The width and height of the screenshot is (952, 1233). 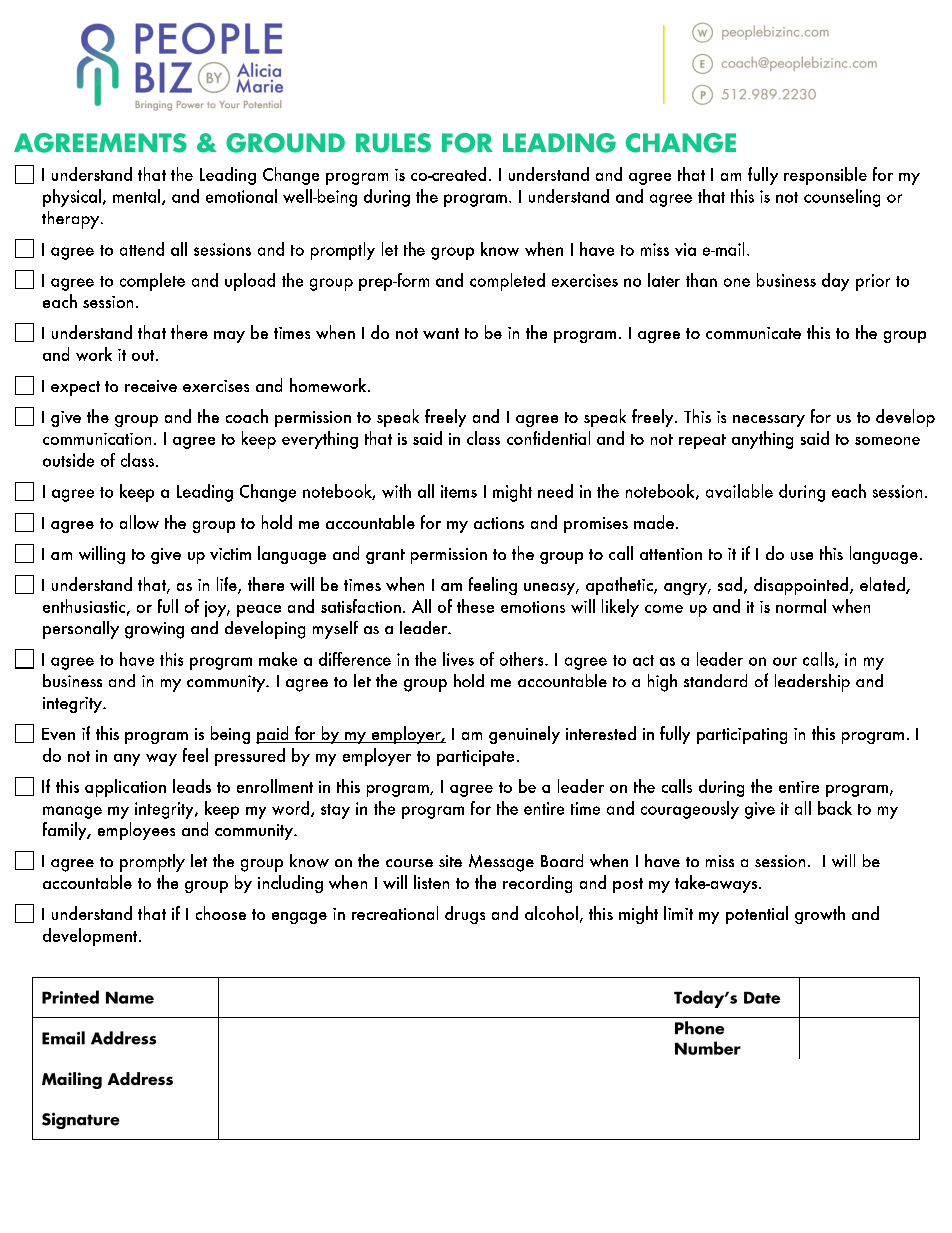 What do you see at coordinates (241, 196) in the screenshot?
I see `emotional` at bounding box center [241, 196].
